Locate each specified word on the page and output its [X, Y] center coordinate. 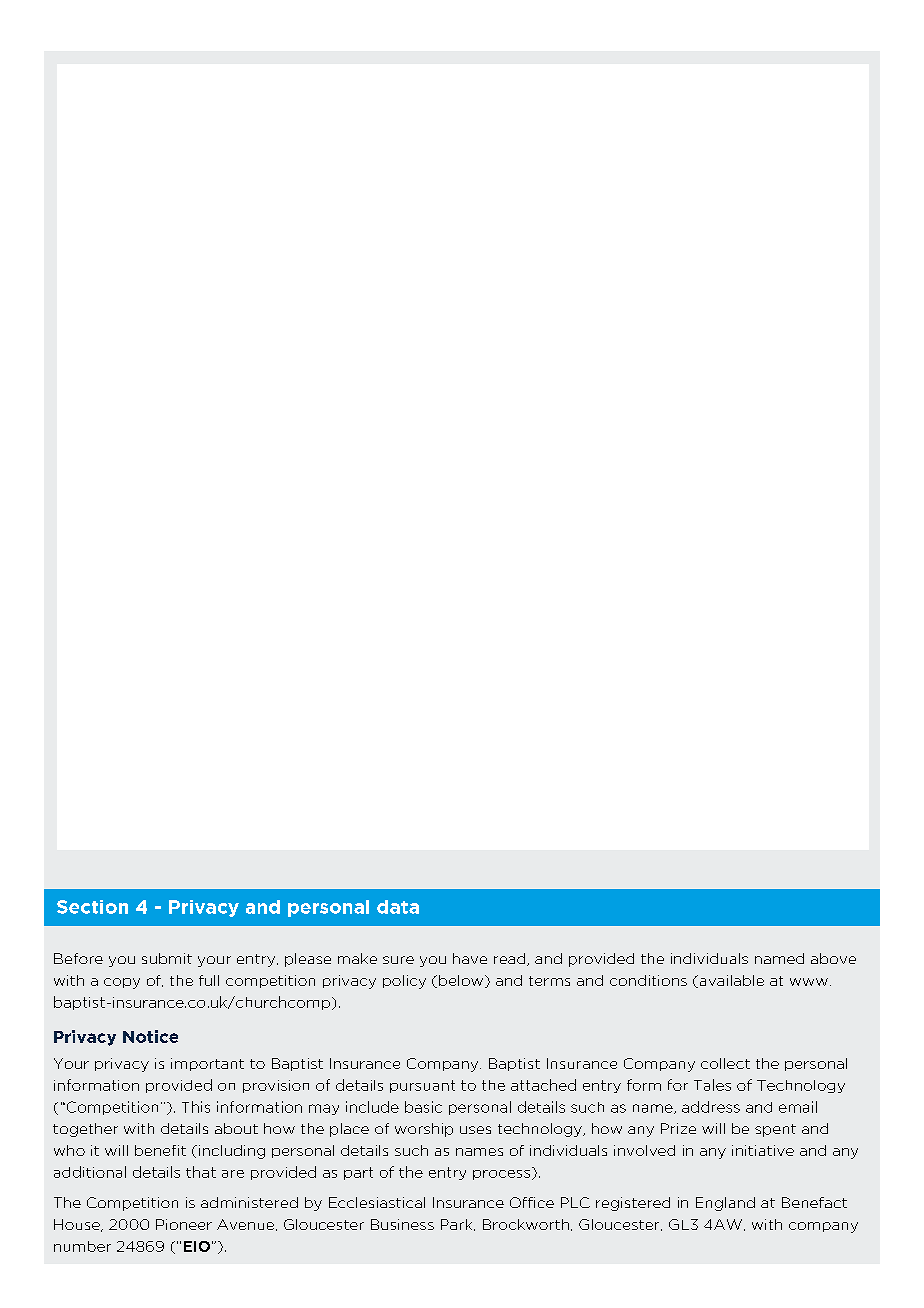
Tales [712, 1085]
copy [122, 983]
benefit [160, 1150]
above [833, 958]
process [503, 1173]
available [730, 981]
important [207, 1064]
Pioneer [184, 1224]
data [398, 907]
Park [458, 1225]
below [462, 981]
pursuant [422, 1086]
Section [92, 907]
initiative [763, 1150]
